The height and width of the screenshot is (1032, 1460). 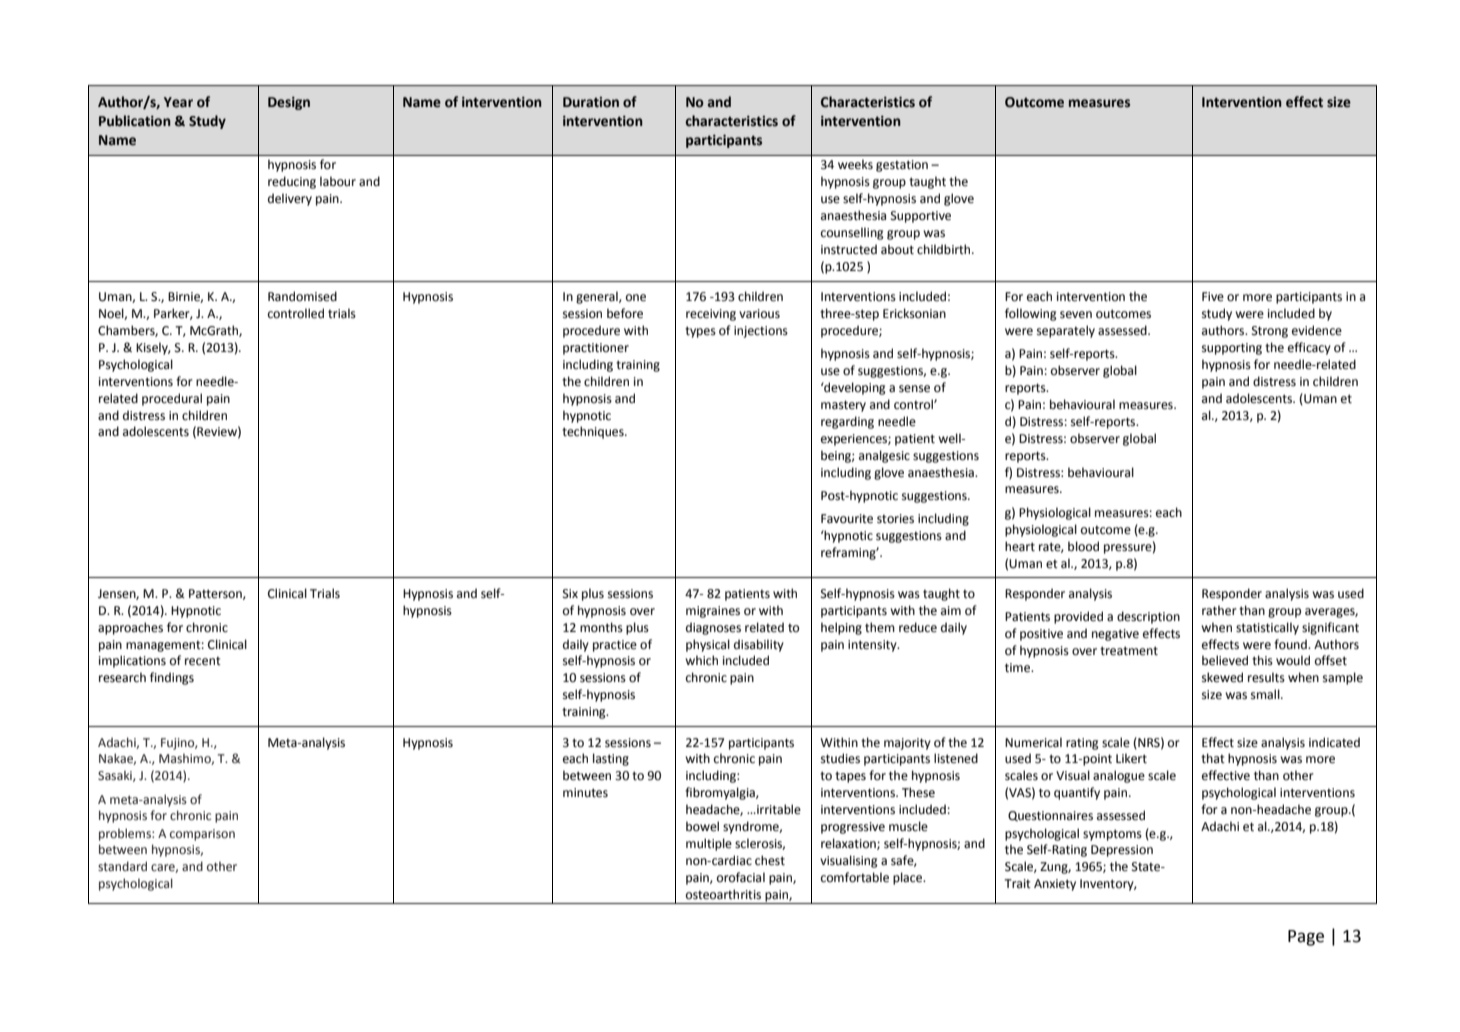 What do you see at coordinates (1306, 938) in the screenshot?
I see `Page` at bounding box center [1306, 938].
